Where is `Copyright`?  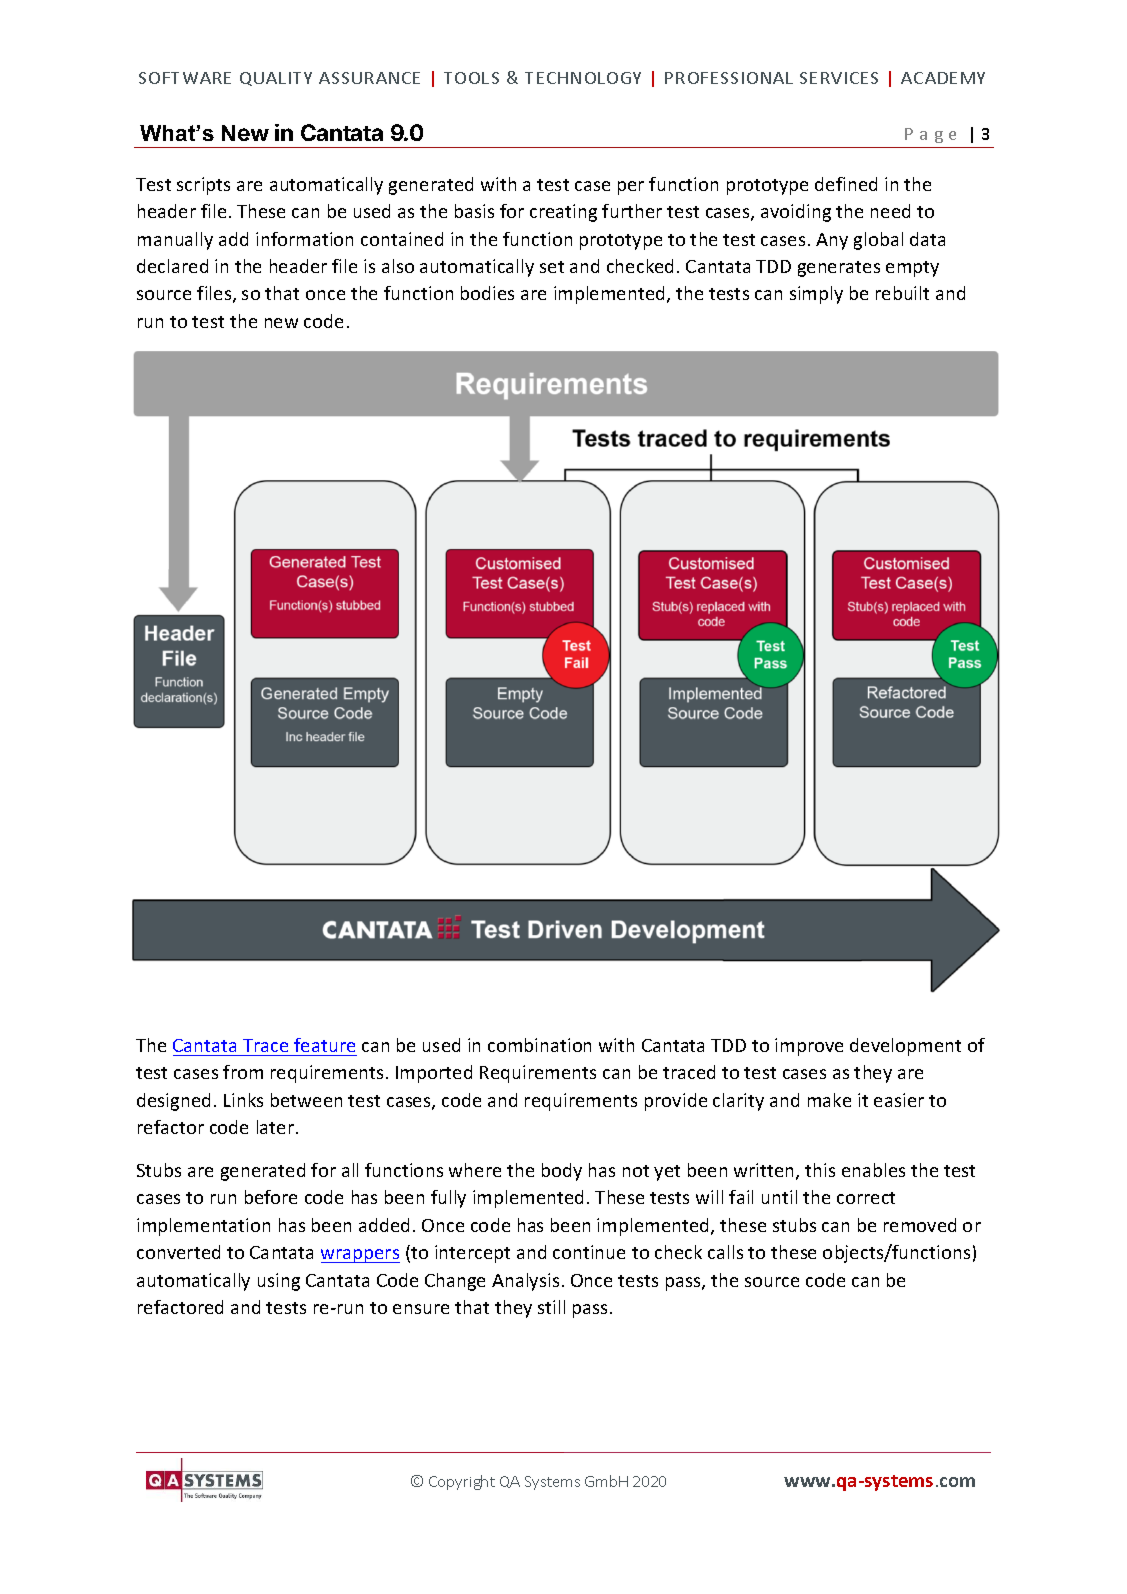 Copyright is located at coordinates (462, 1482).
